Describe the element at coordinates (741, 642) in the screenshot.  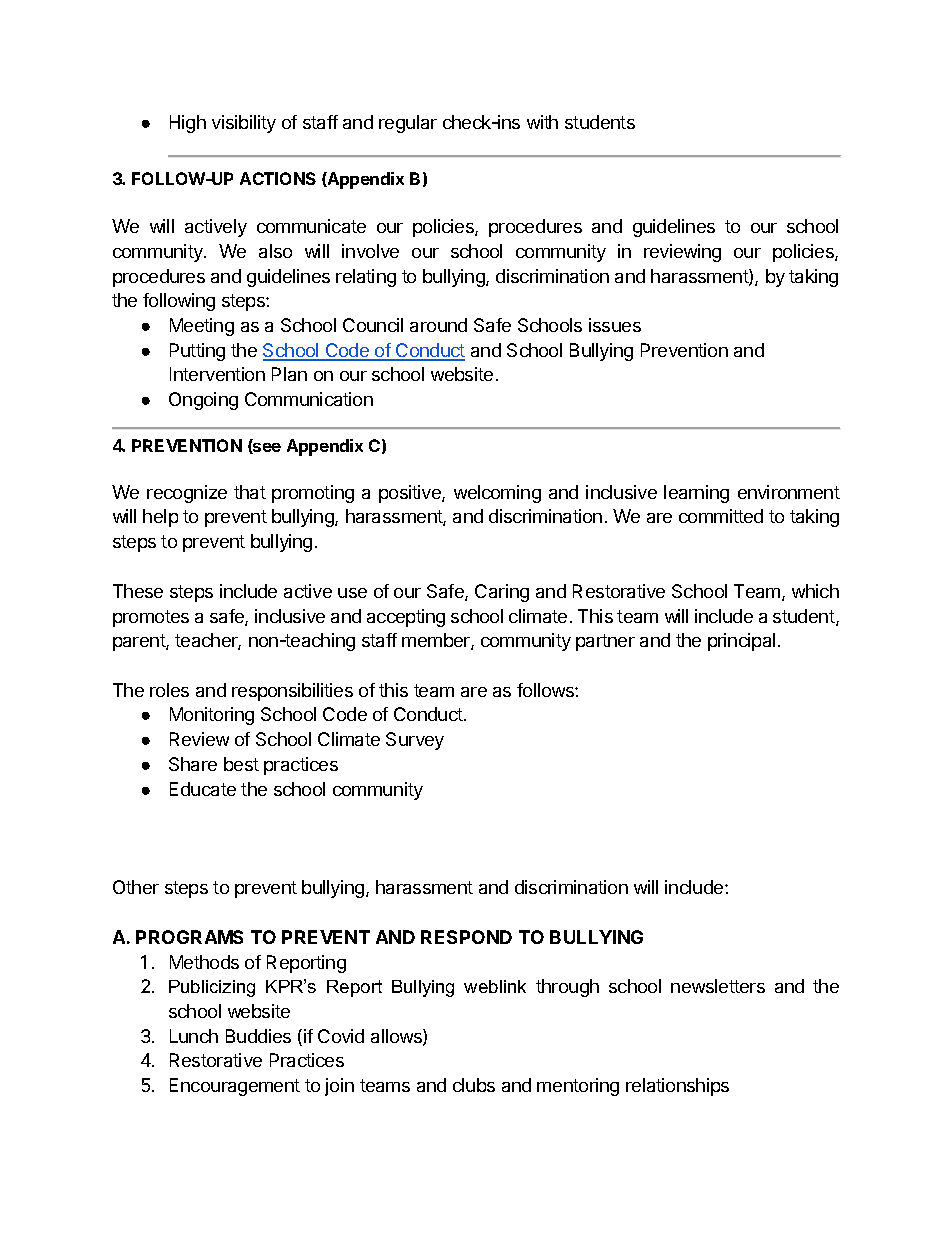
I see `principal` at that location.
